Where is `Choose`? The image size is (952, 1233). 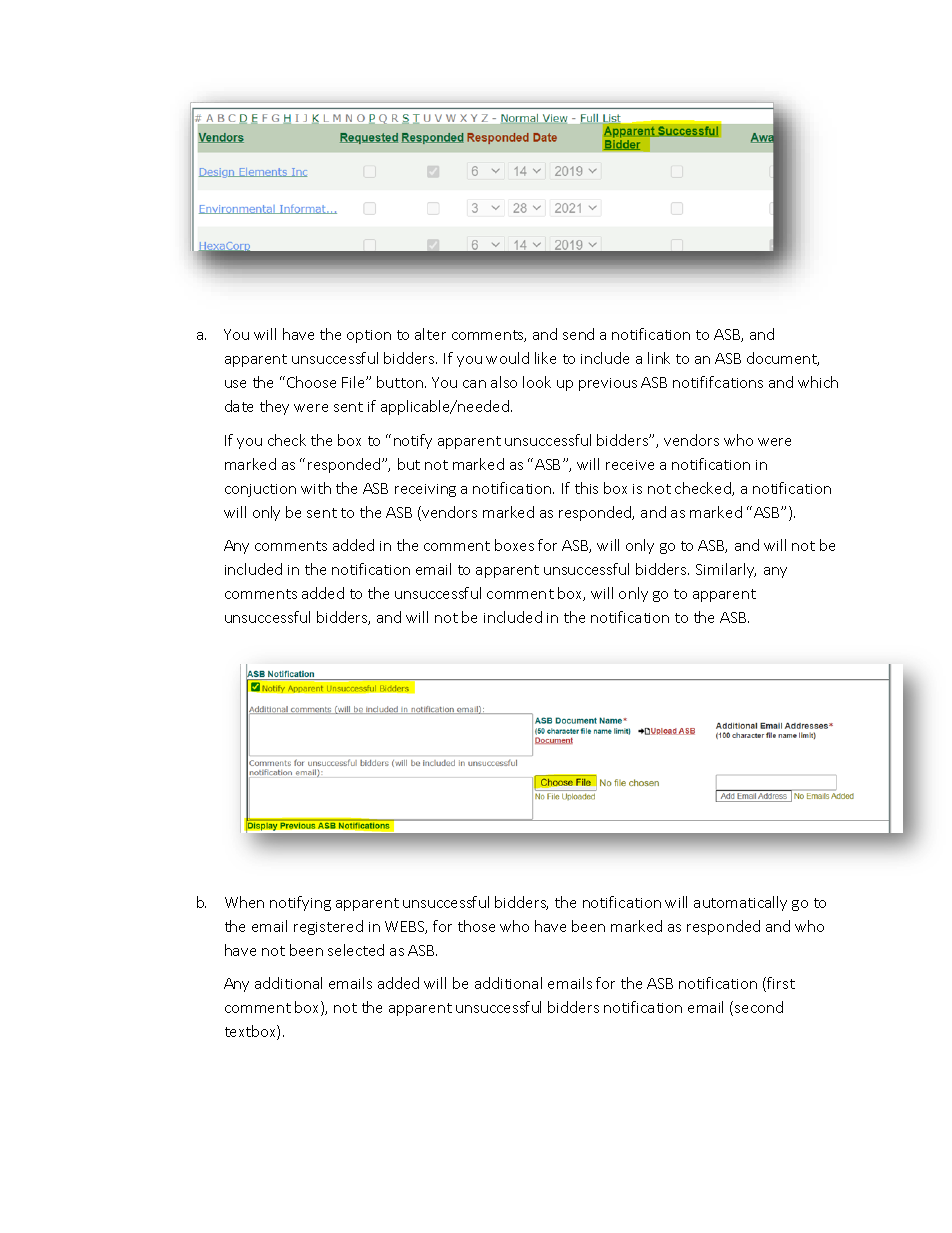
Choose is located at coordinates (311, 382).
